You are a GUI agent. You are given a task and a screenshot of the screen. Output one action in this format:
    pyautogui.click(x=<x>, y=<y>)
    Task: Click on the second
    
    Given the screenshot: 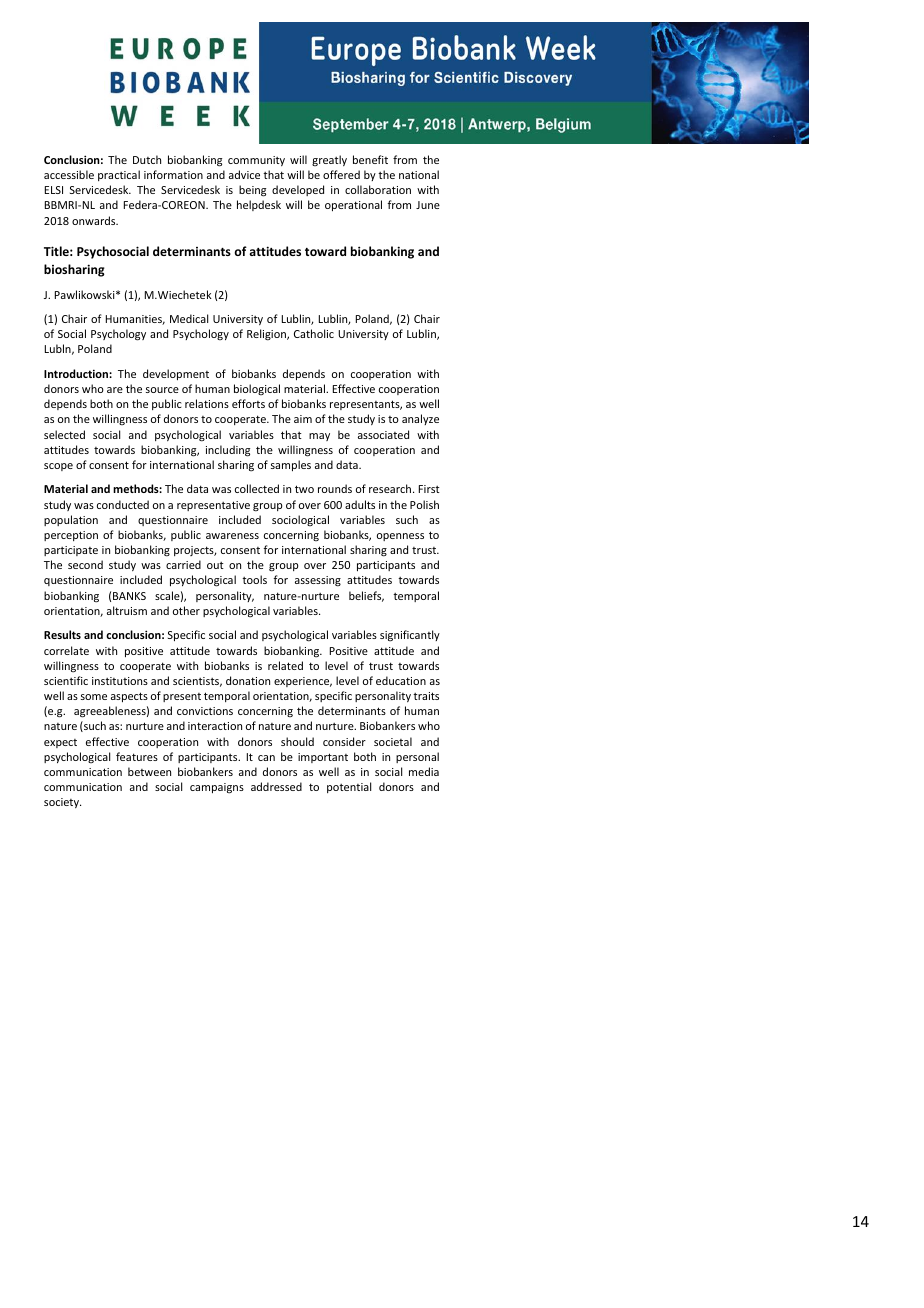 What is the action you would take?
    pyautogui.click(x=85, y=564)
